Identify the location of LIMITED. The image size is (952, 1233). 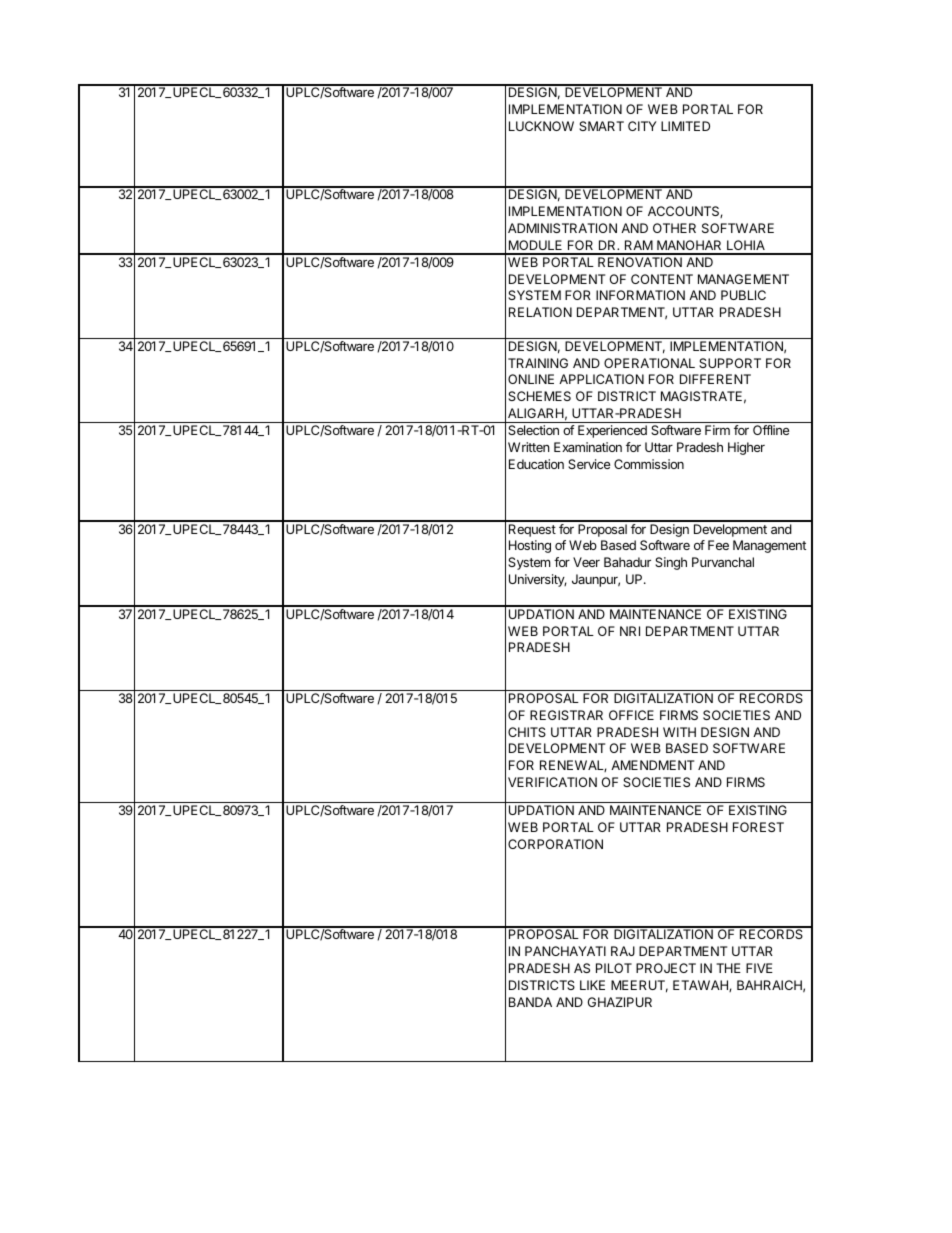
(685, 126).
